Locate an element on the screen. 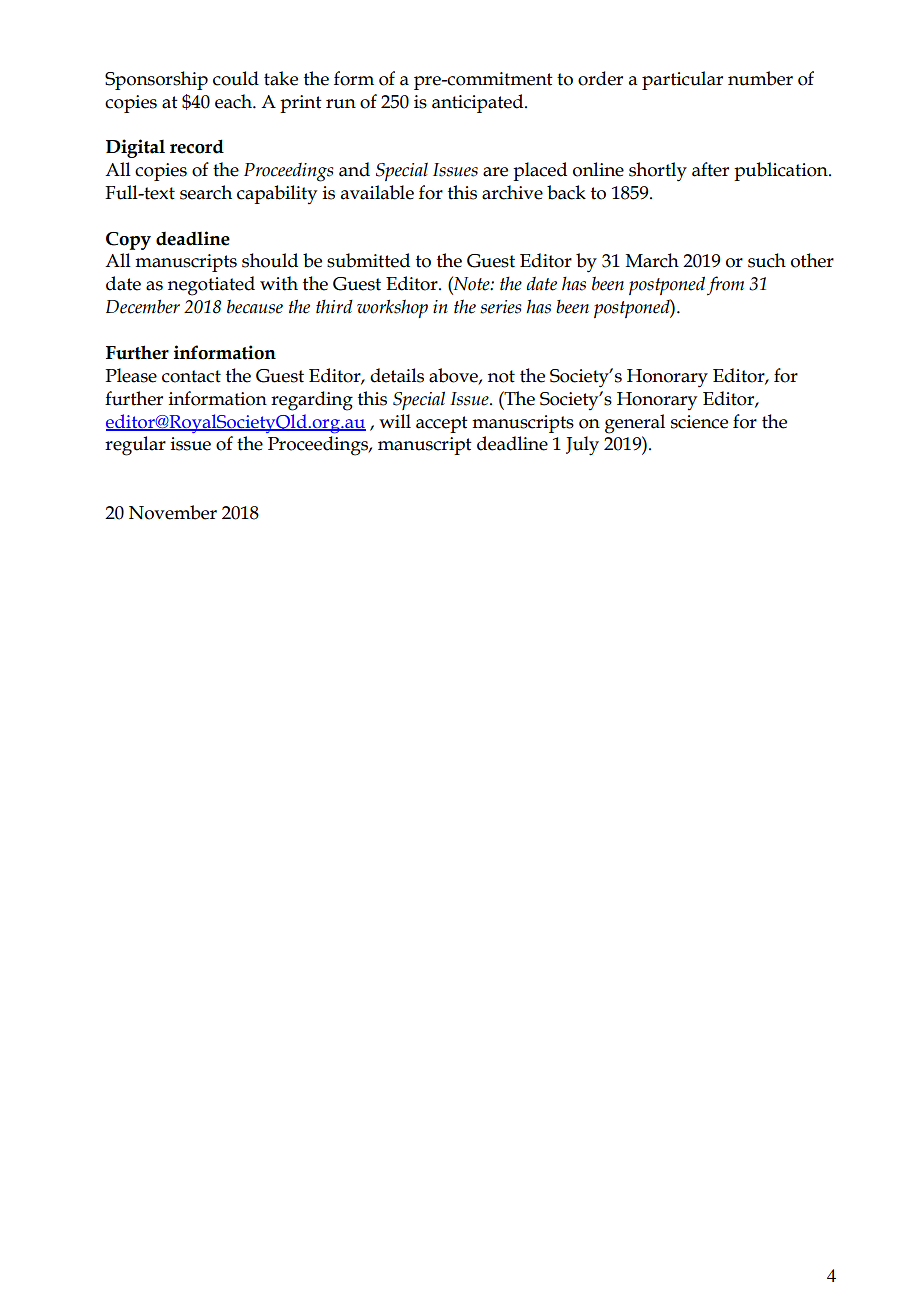 The height and width of the screenshot is (1308, 924). July is located at coordinates (582, 446).
